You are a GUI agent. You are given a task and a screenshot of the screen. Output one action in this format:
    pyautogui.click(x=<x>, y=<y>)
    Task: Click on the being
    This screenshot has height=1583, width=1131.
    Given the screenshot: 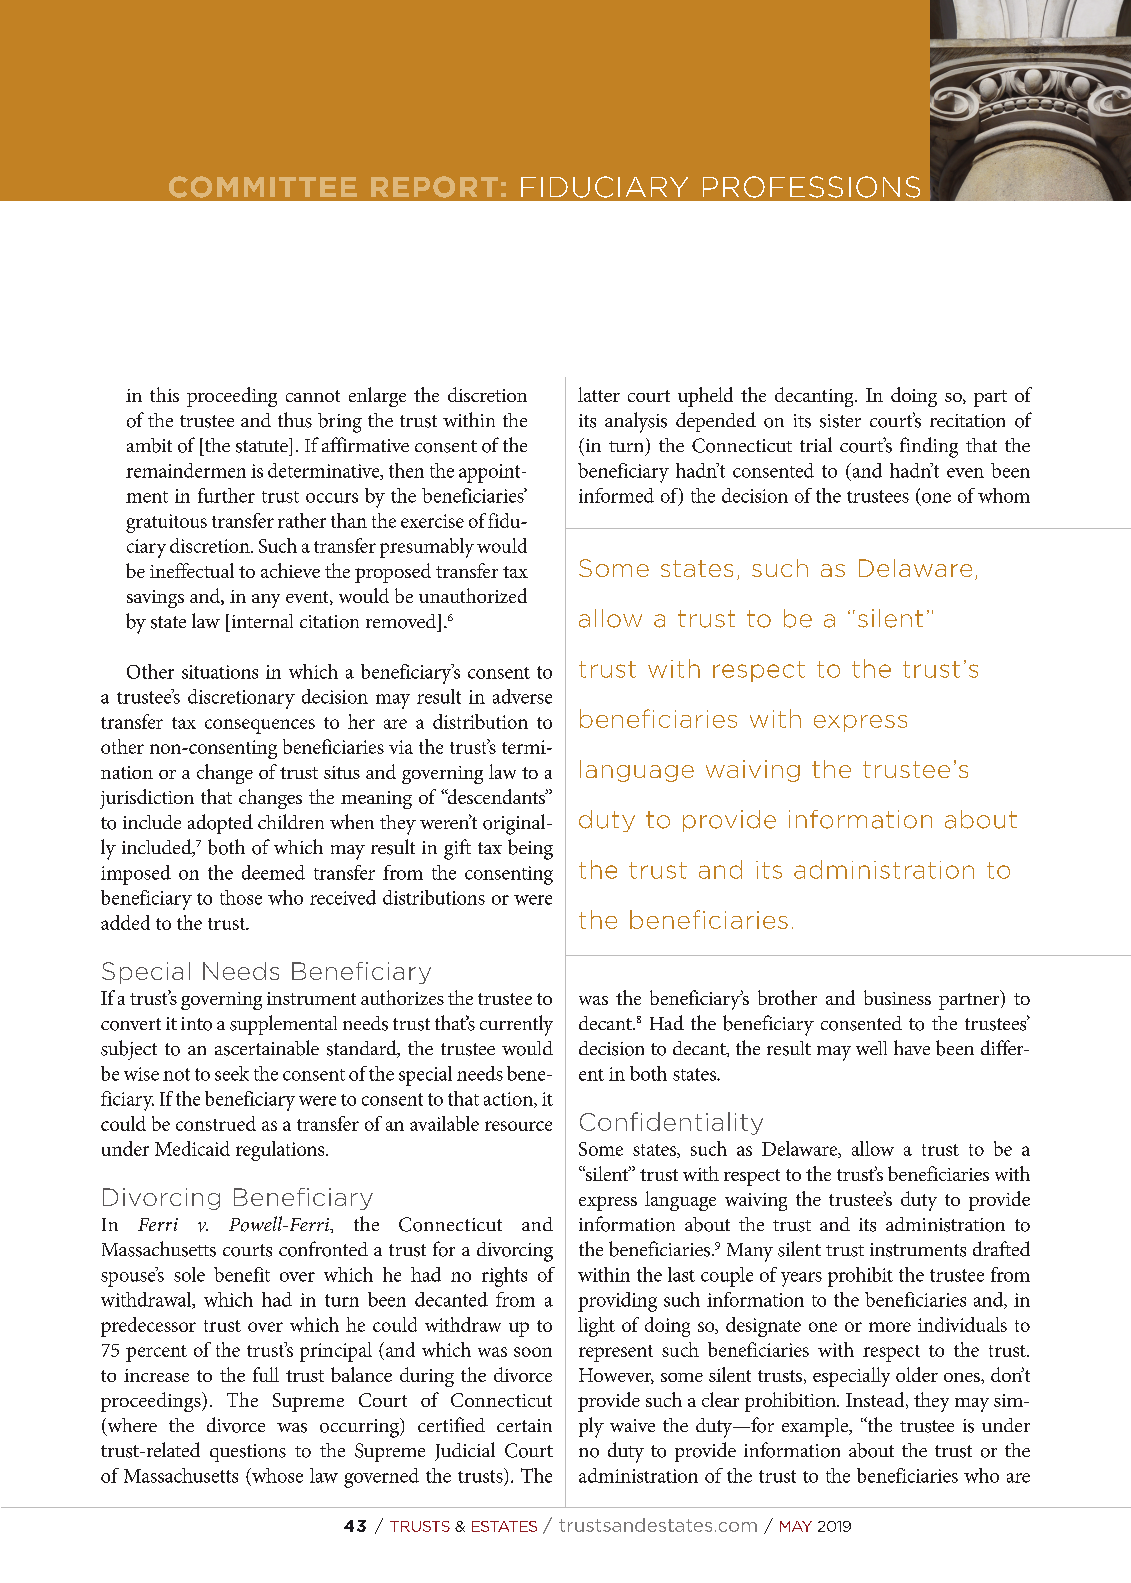 What is the action you would take?
    pyautogui.click(x=530, y=849)
